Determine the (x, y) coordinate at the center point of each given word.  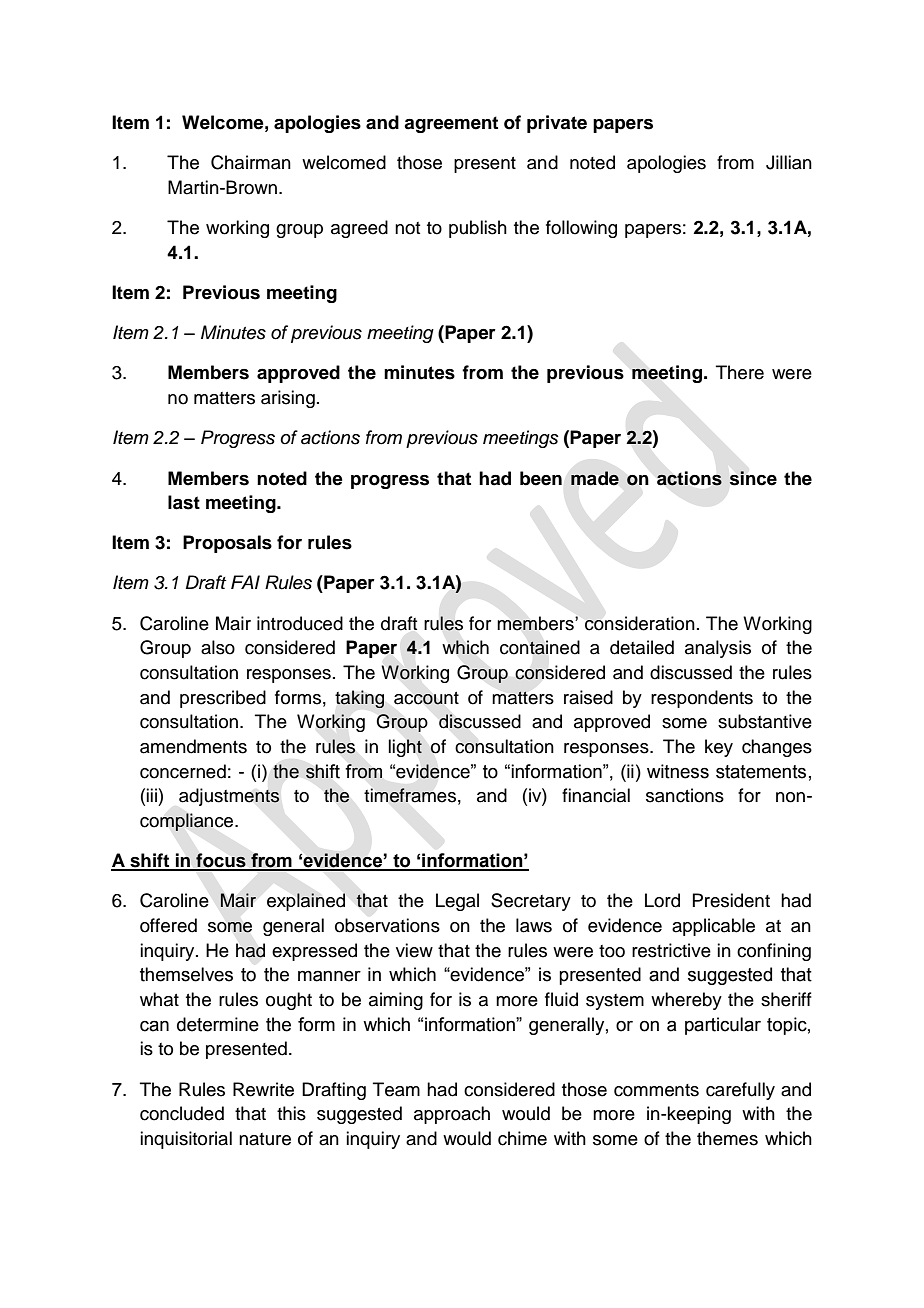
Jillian (789, 162)
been (541, 478)
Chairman (251, 162)
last (184, 502)
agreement (451, 124)
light (405, 748)
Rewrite (263, 1089)
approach (452, 1115)
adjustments (229, 797)
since (753, 478)
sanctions (685, 795)
